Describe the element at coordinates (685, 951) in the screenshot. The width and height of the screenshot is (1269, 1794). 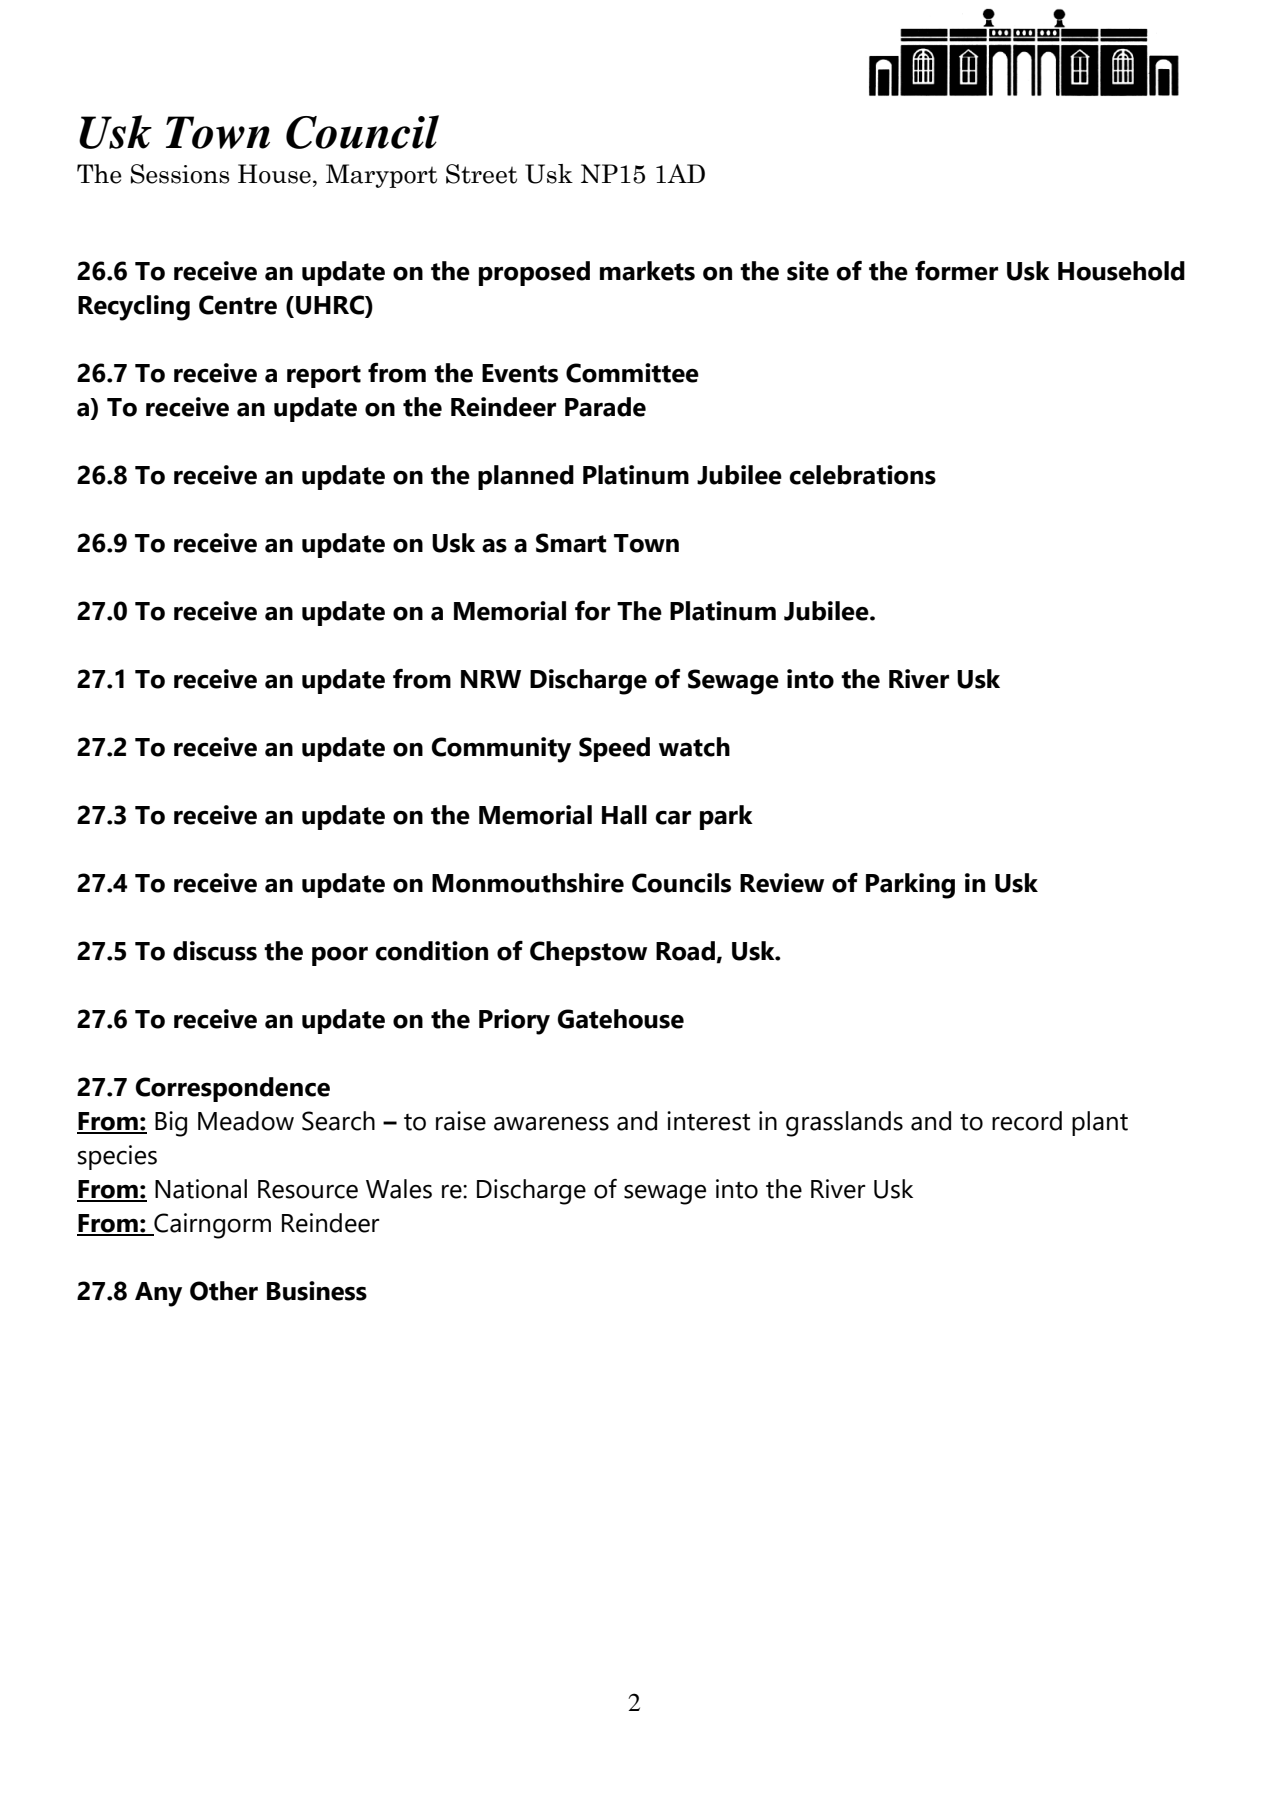
I see `Road` at that location.
